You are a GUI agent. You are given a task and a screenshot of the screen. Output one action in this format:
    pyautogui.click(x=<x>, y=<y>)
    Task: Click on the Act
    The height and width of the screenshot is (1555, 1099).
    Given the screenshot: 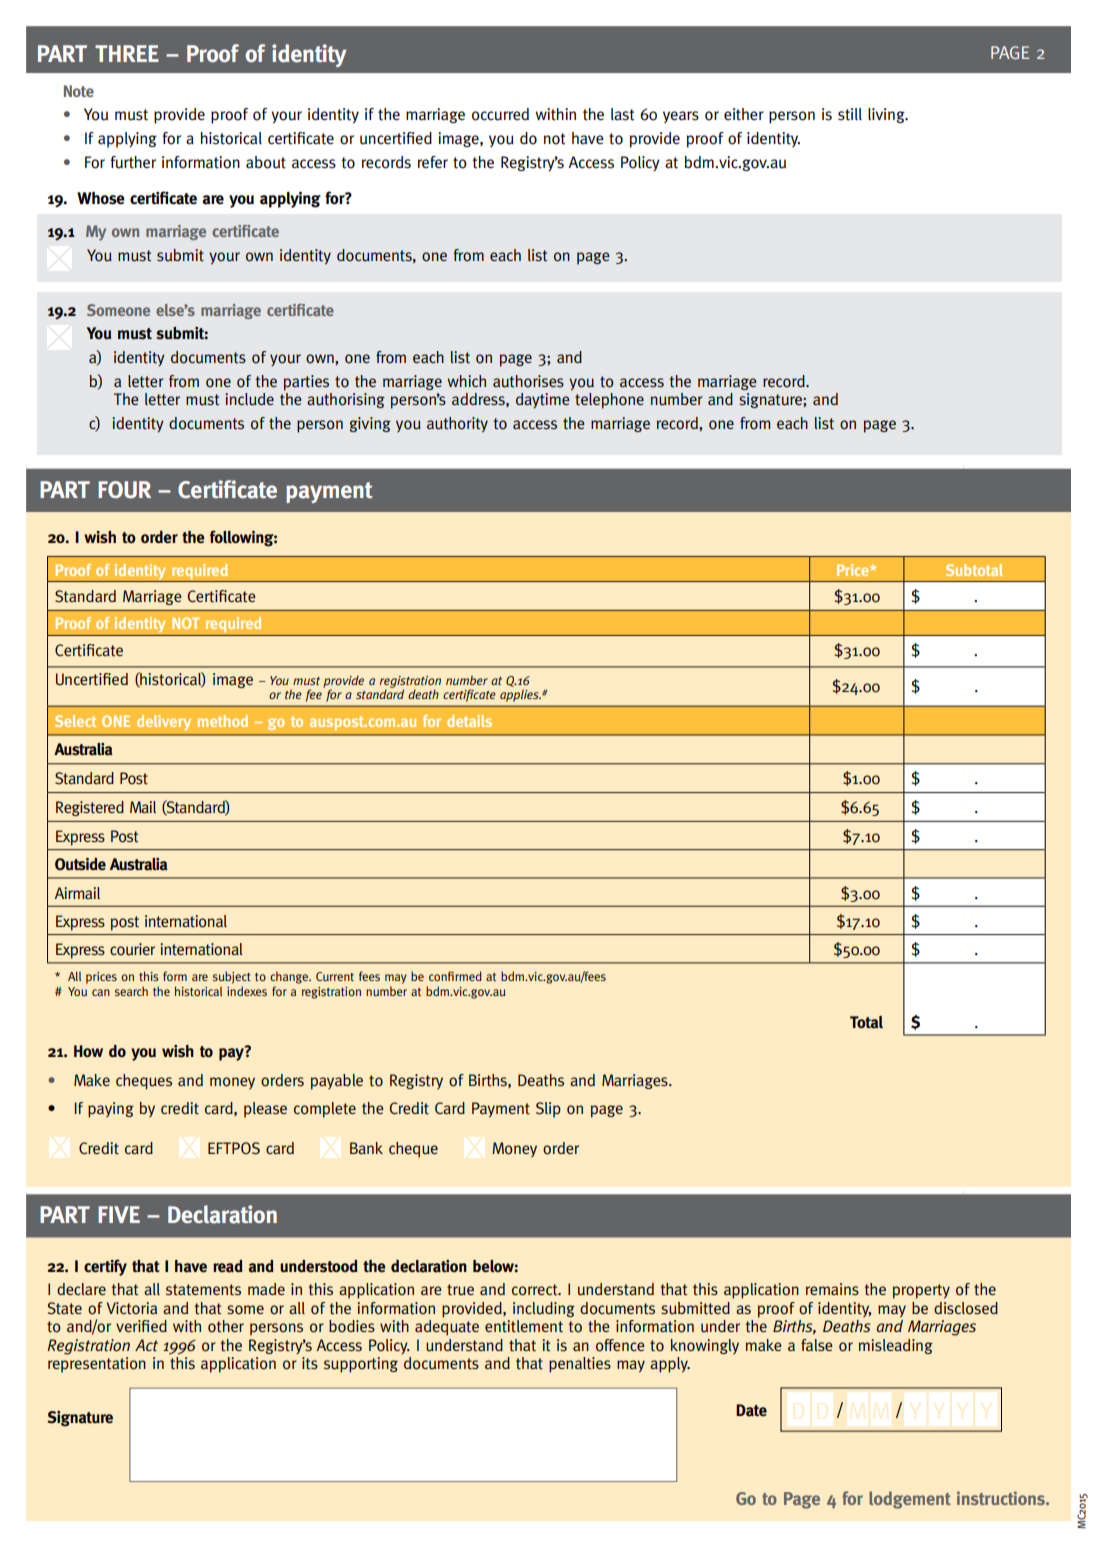 What is the action you would take?
    pyautogui.click(x=146, y=1345)
